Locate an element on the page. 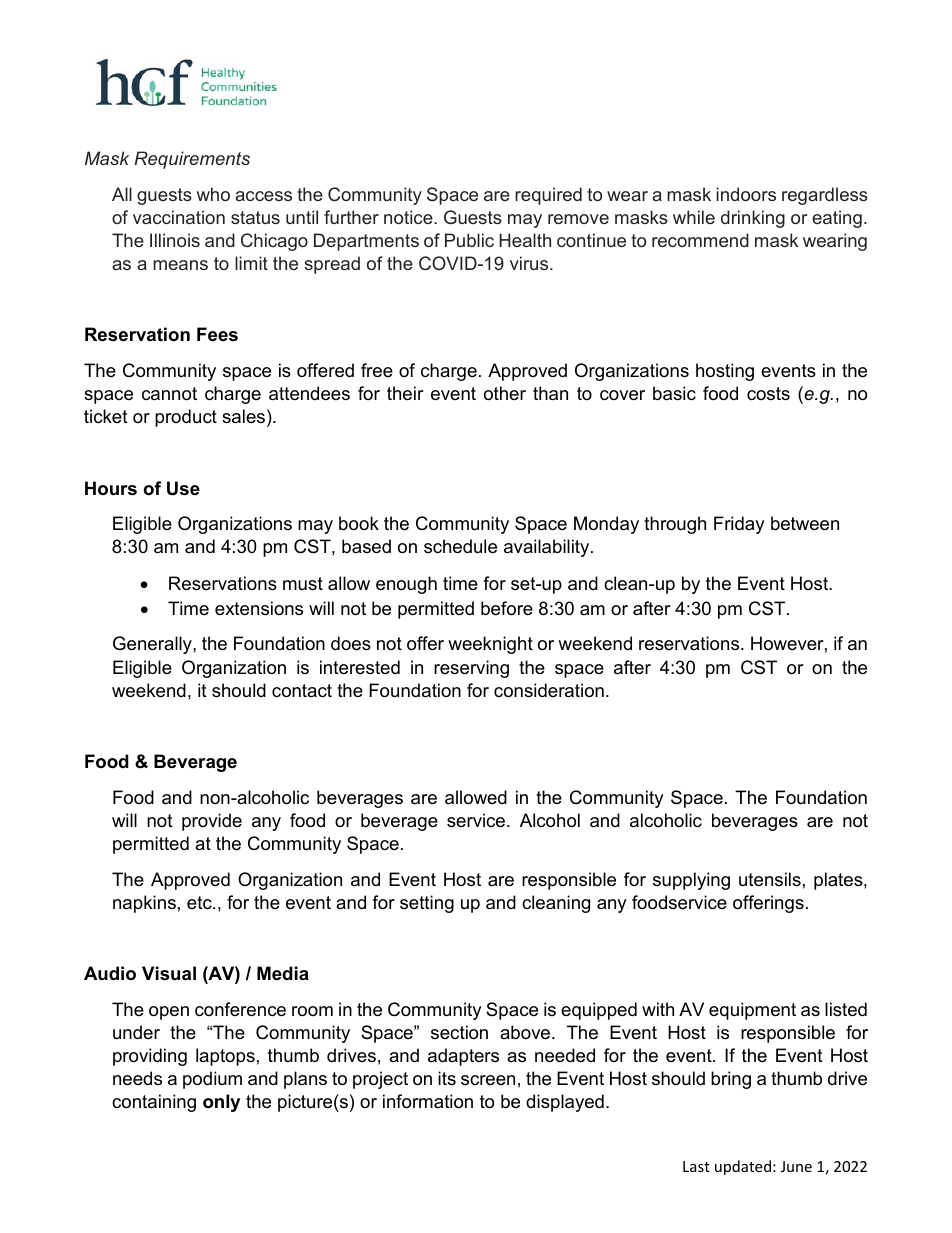 This page has width=952, height=1233. required is located at coordinates (548, 196).
